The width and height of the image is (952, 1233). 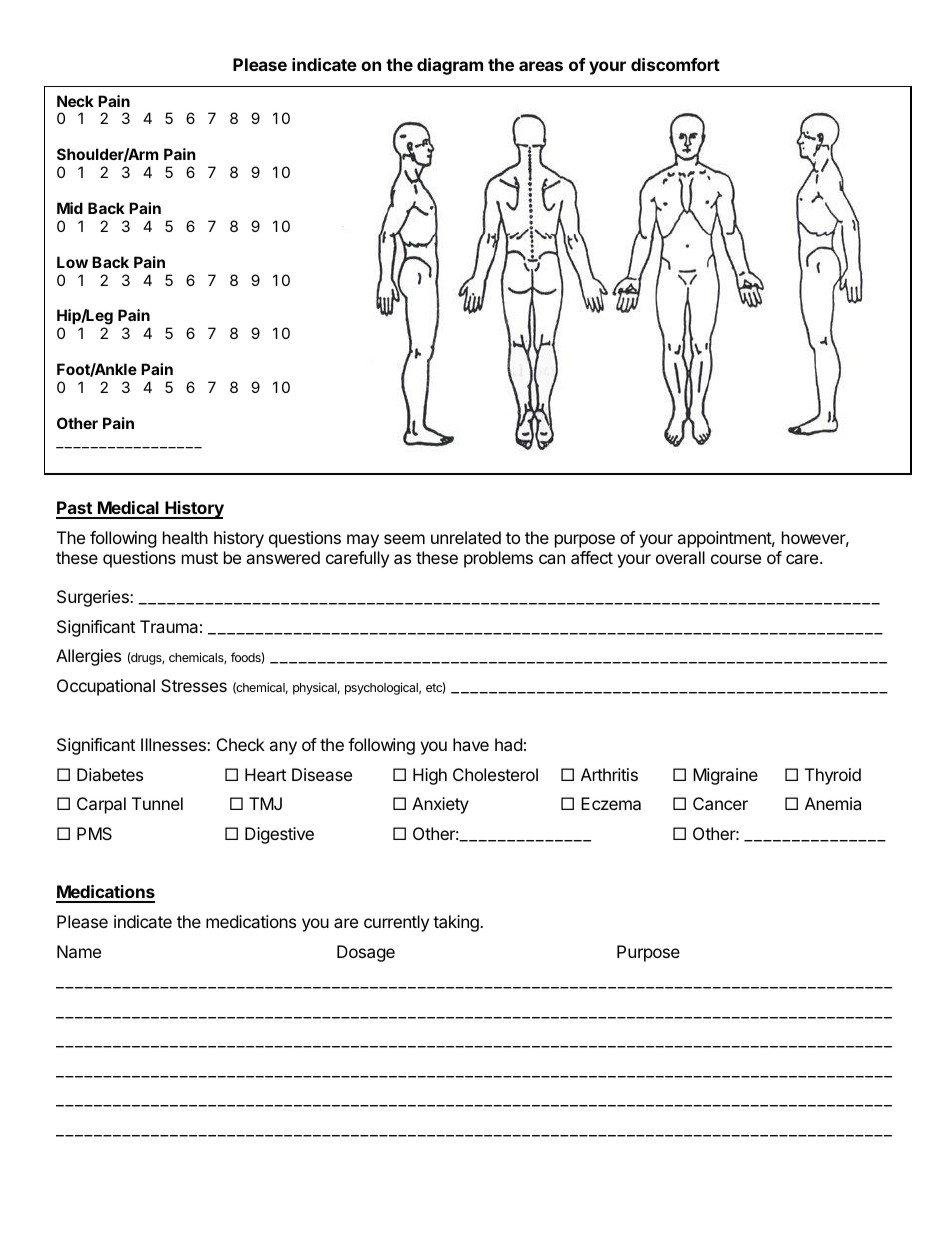 I want to click on Medical, so click(x=128, y=509).
